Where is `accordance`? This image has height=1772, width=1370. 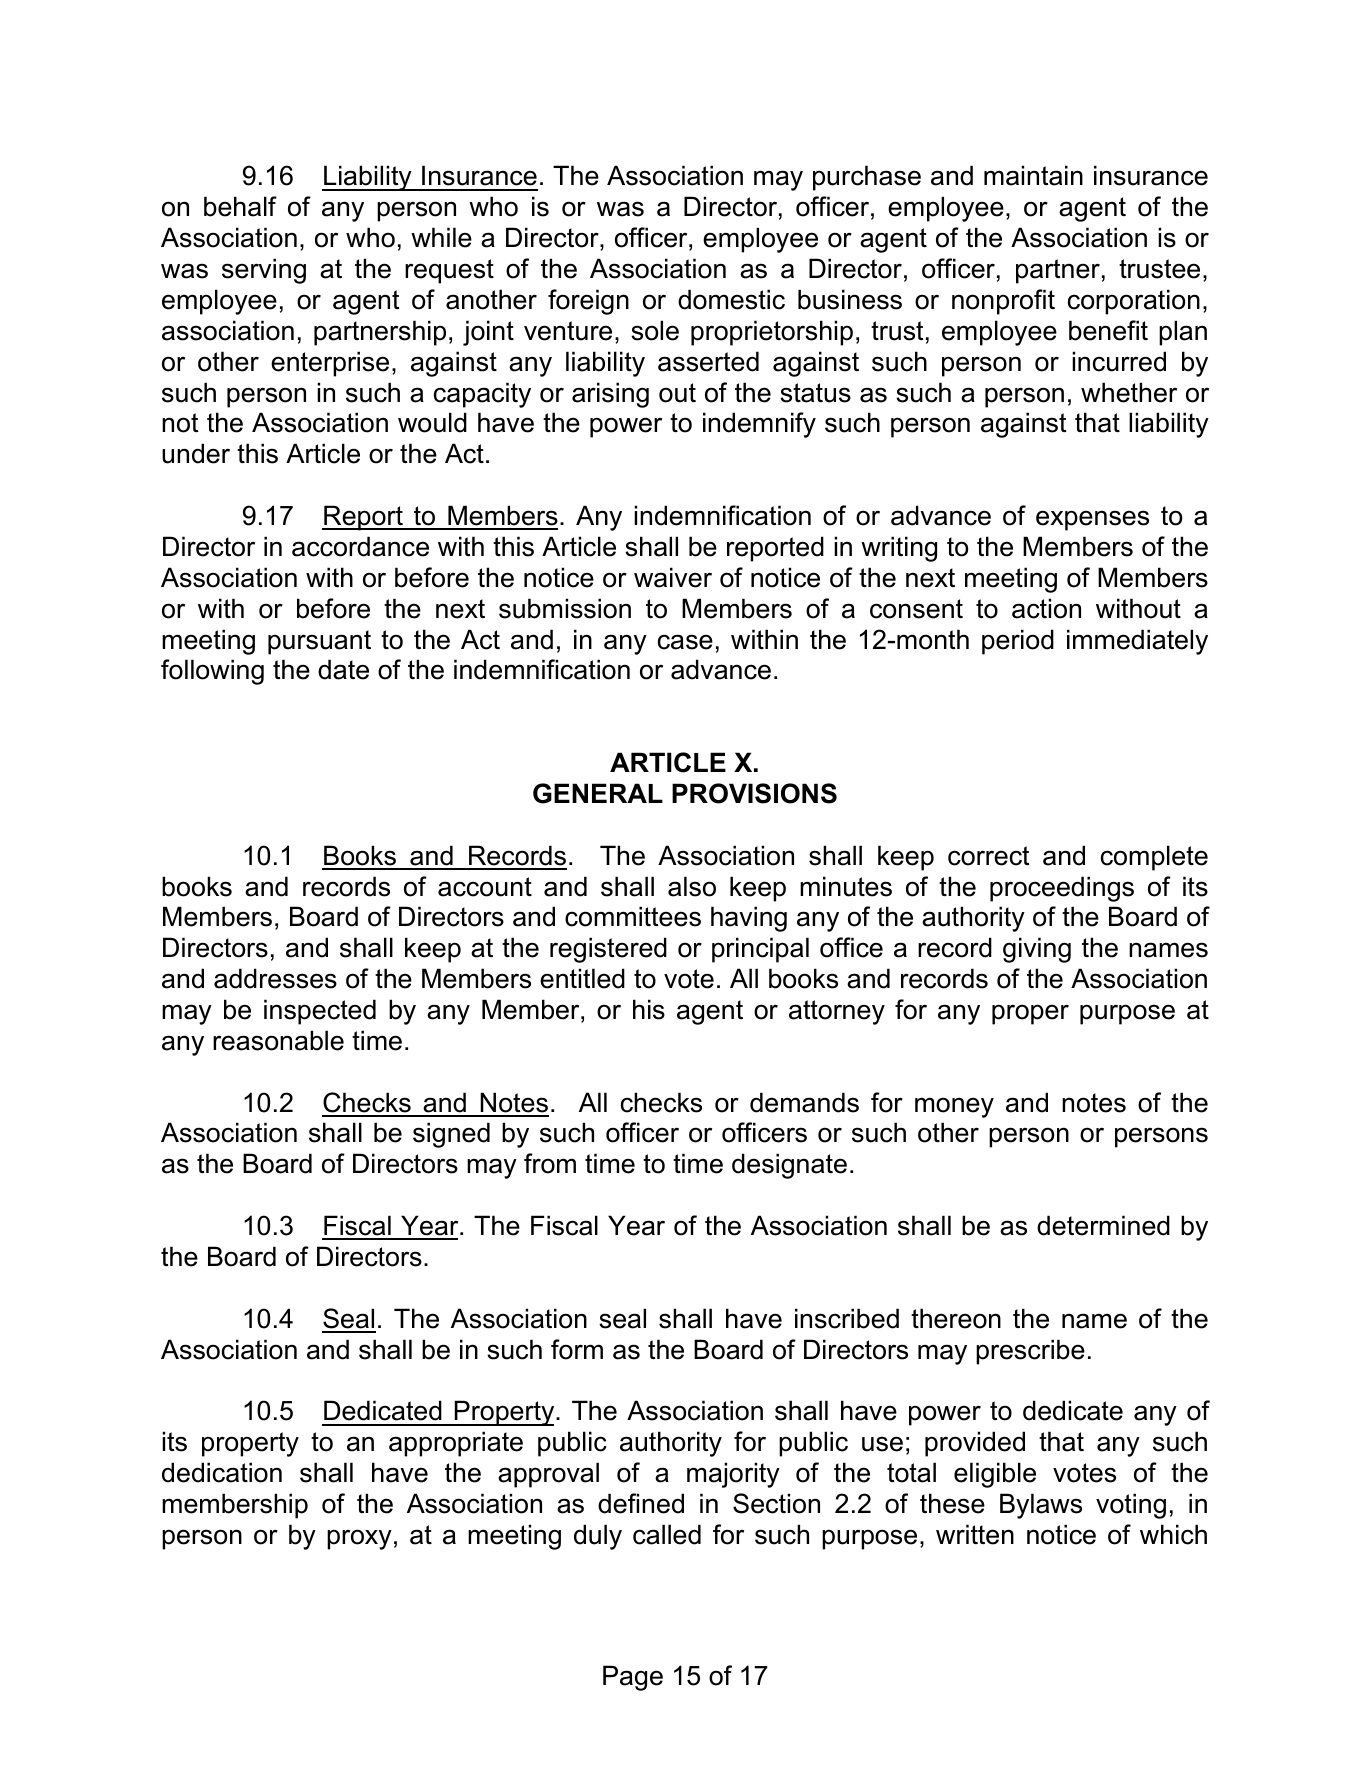 accordance is located at coordinates (360, 546).
